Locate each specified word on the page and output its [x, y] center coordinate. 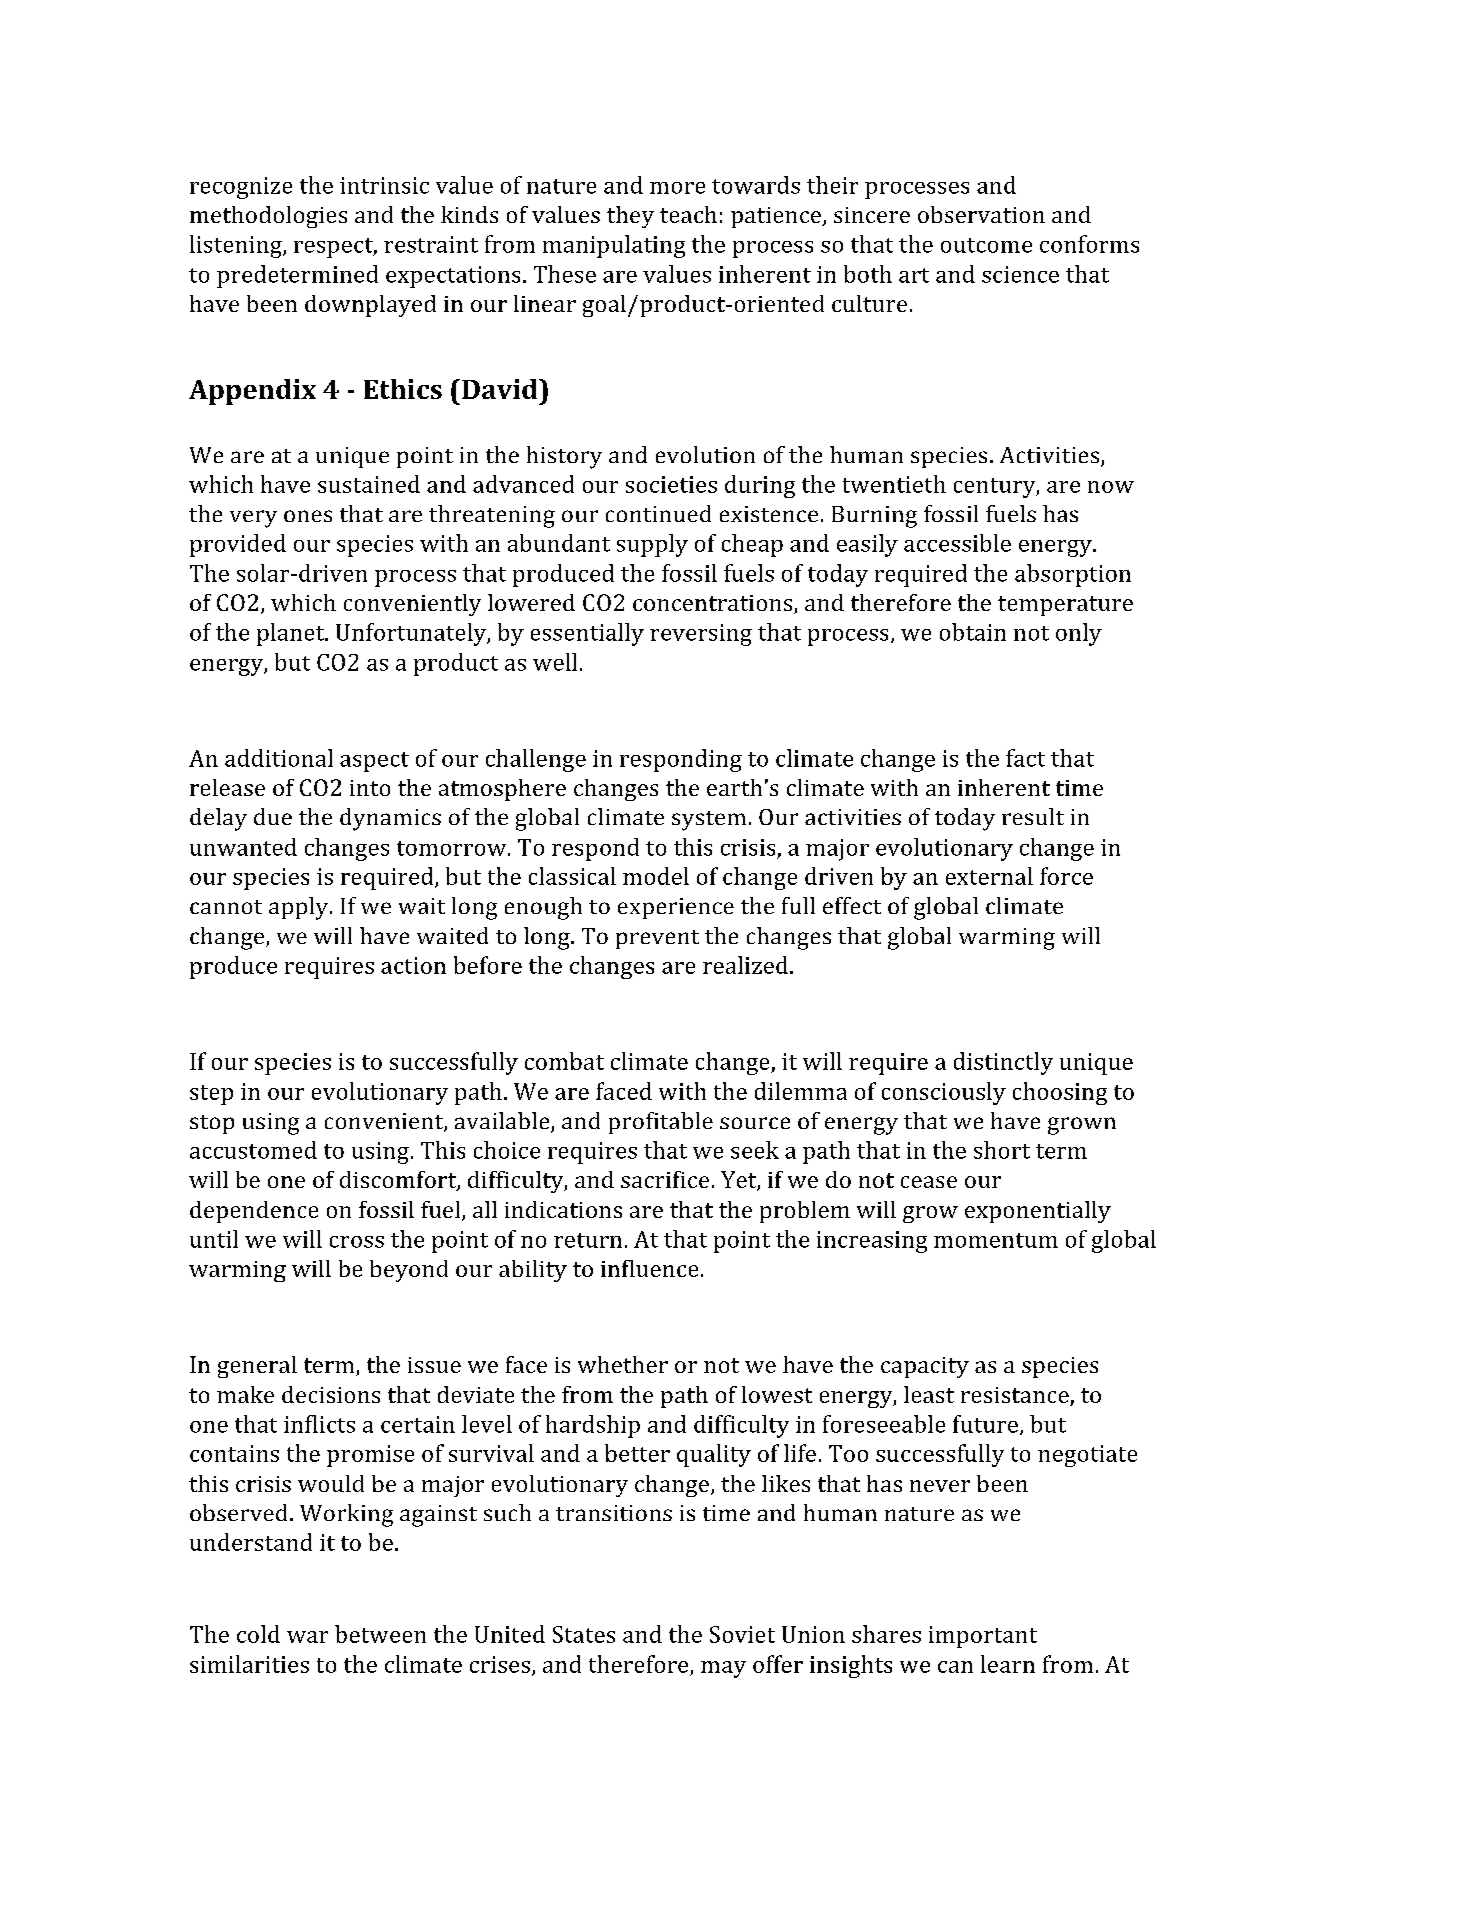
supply [652, 545]
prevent [657, 939]
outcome [986, 245]
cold [258, 1634]
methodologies [268, 217]
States [584, 1634]
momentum [996, 1240]
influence [649, 1268]
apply [298, 908]
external [989, 876]
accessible [957, 543]
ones [308, 516]
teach [688, 214]
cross [357, 1242]
